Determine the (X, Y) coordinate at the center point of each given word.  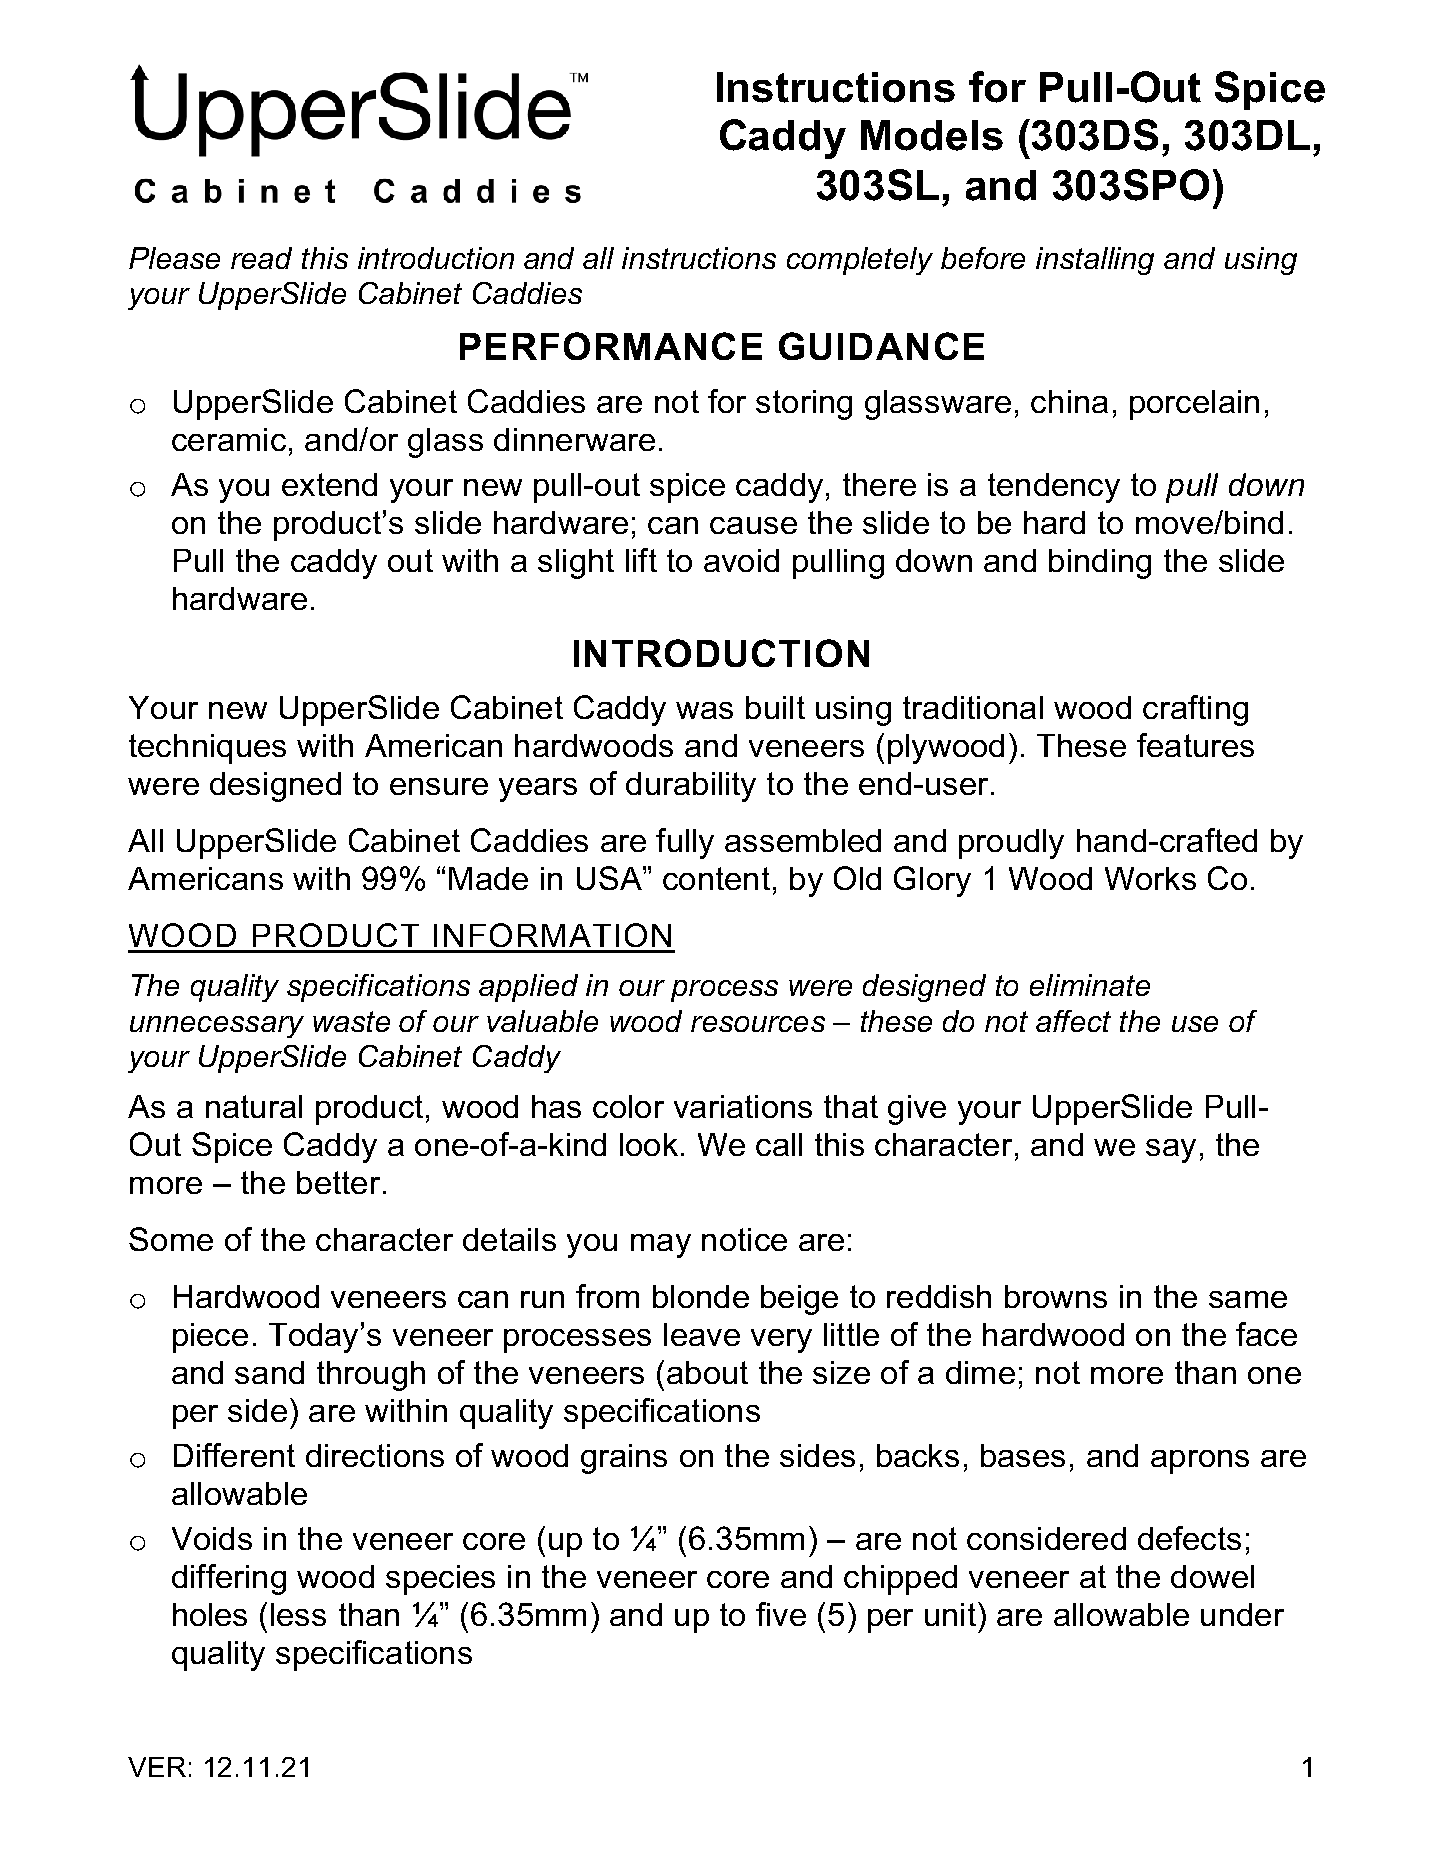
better (338, 1182)
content (716, 878)
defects (1189, 1538)
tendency (1054, 488)
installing (1095, 261)
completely (860, 261)
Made (488, 878)
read (261, 258)
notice (744, 1239)
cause (753, 525)
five (781, 1614)
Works (1150, 878)
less (298, 1614)
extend (329, 484)
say (1171, 1151)
